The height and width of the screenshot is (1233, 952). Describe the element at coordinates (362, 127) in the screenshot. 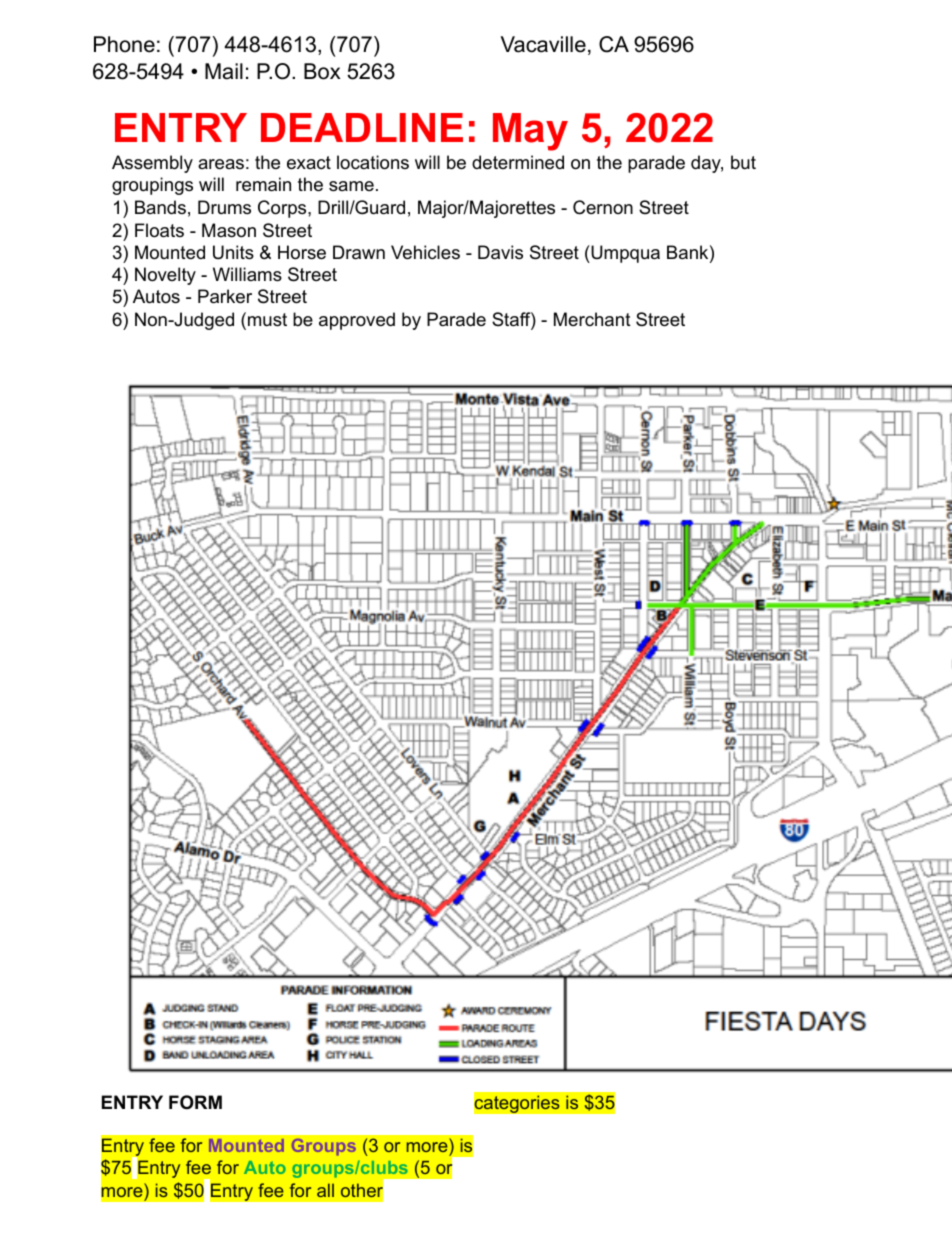

I see `DEADLINE` at that location.
